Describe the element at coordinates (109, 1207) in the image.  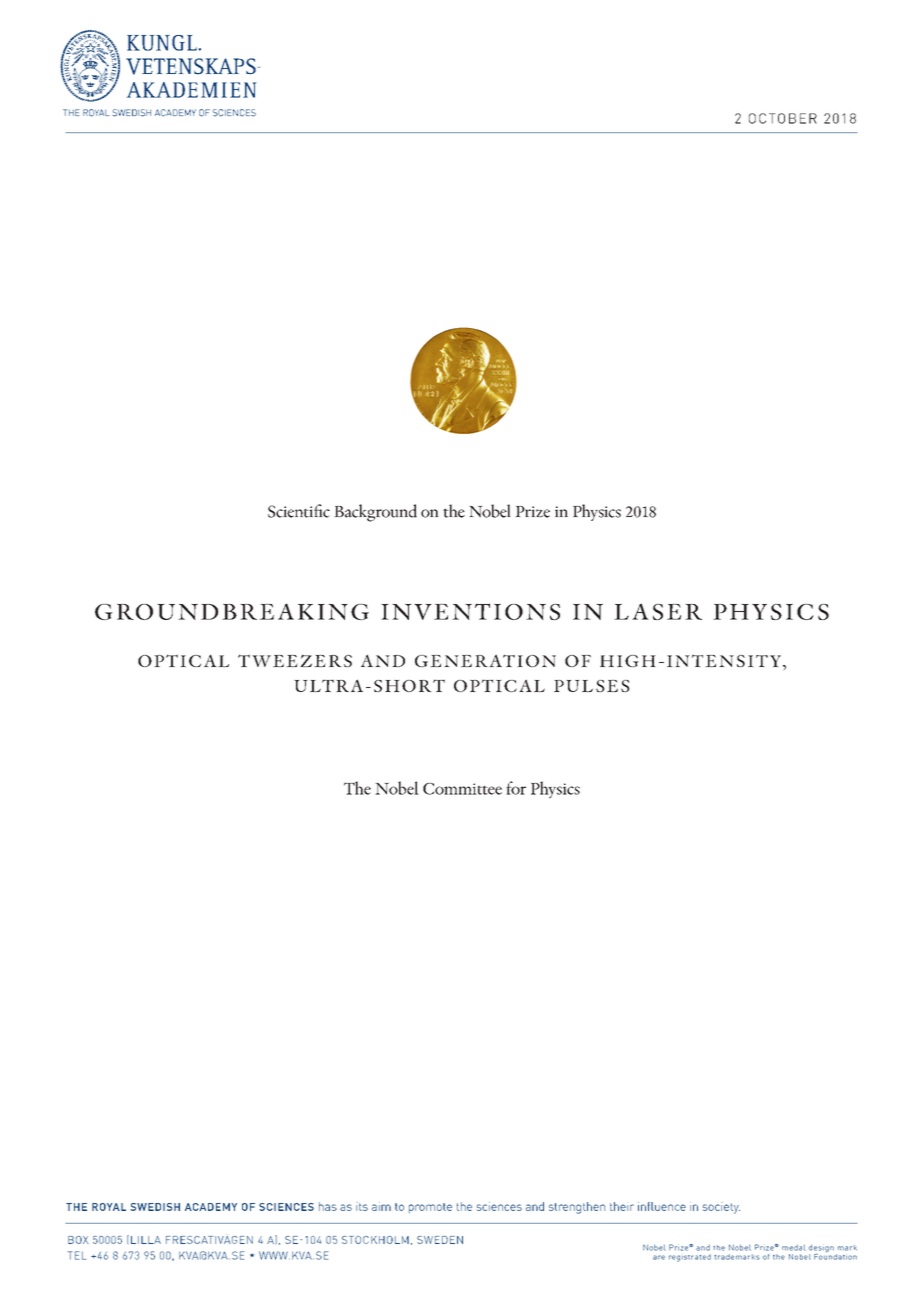
I see `ROYAL` at that location.
